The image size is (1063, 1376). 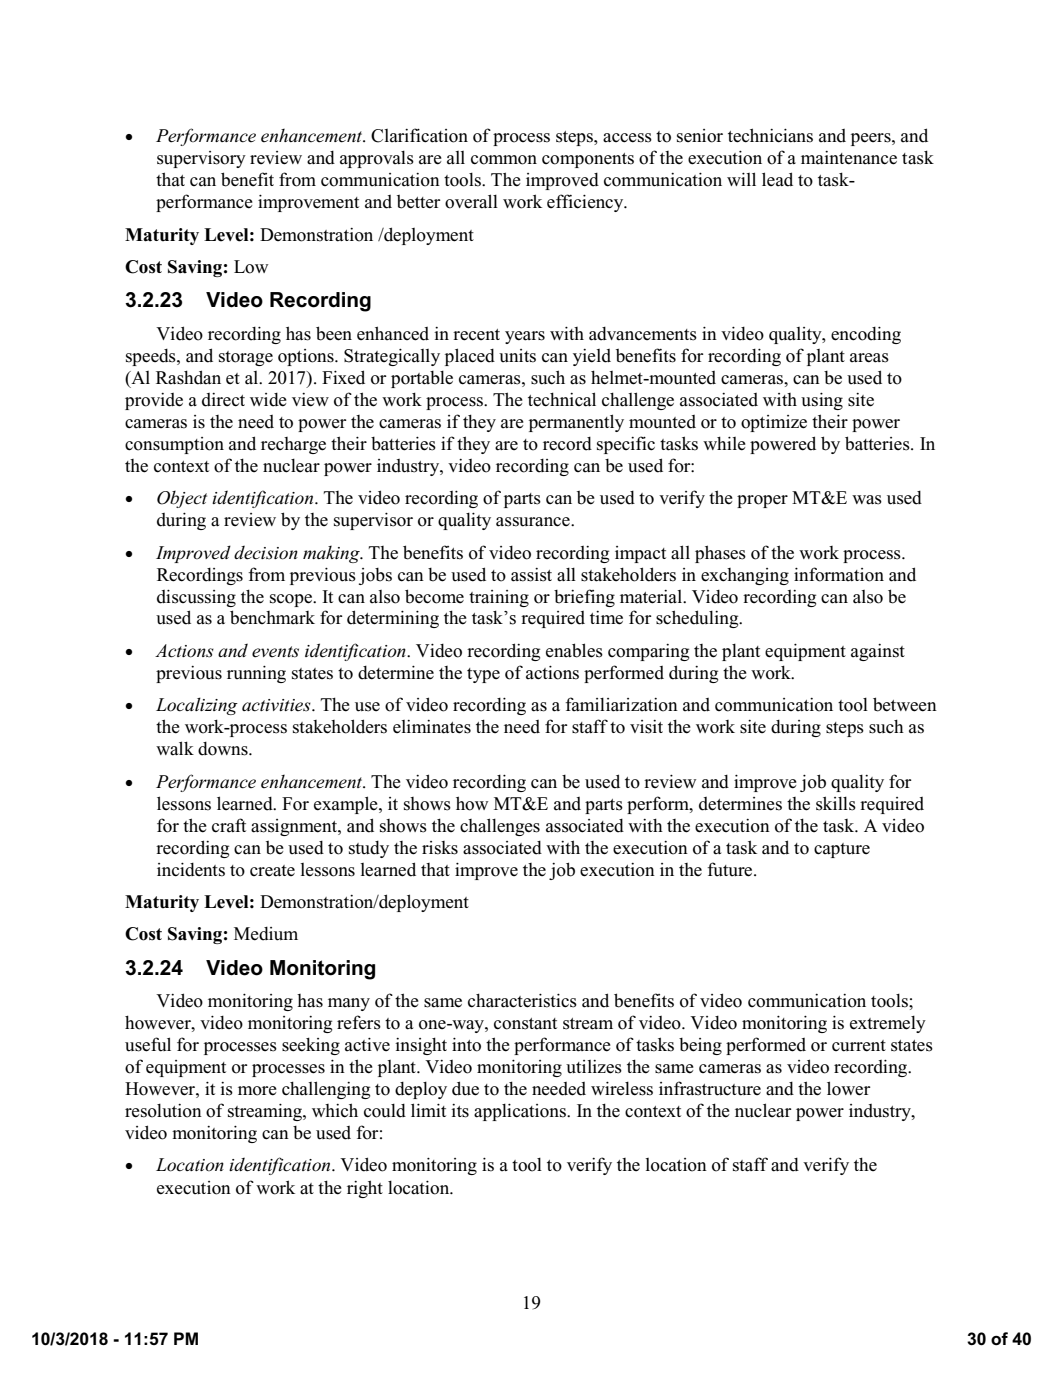 What do you see at coordinates (878, 652) in the page?
I see `against` at bounding box center [878, 652].
